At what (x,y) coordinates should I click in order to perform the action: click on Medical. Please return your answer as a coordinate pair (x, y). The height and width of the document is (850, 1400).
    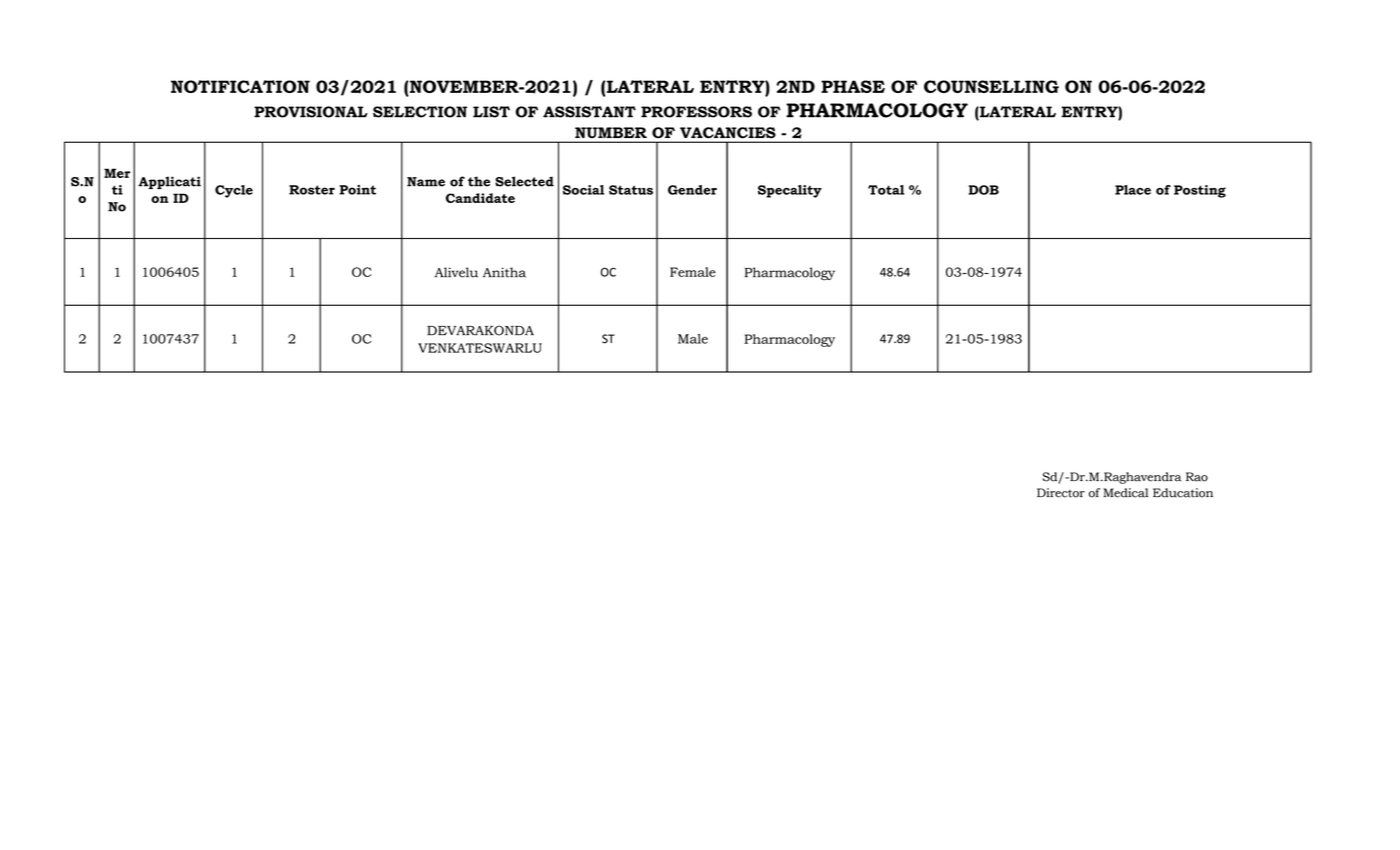
    Looking at the image, I should click on (1125, 493).
